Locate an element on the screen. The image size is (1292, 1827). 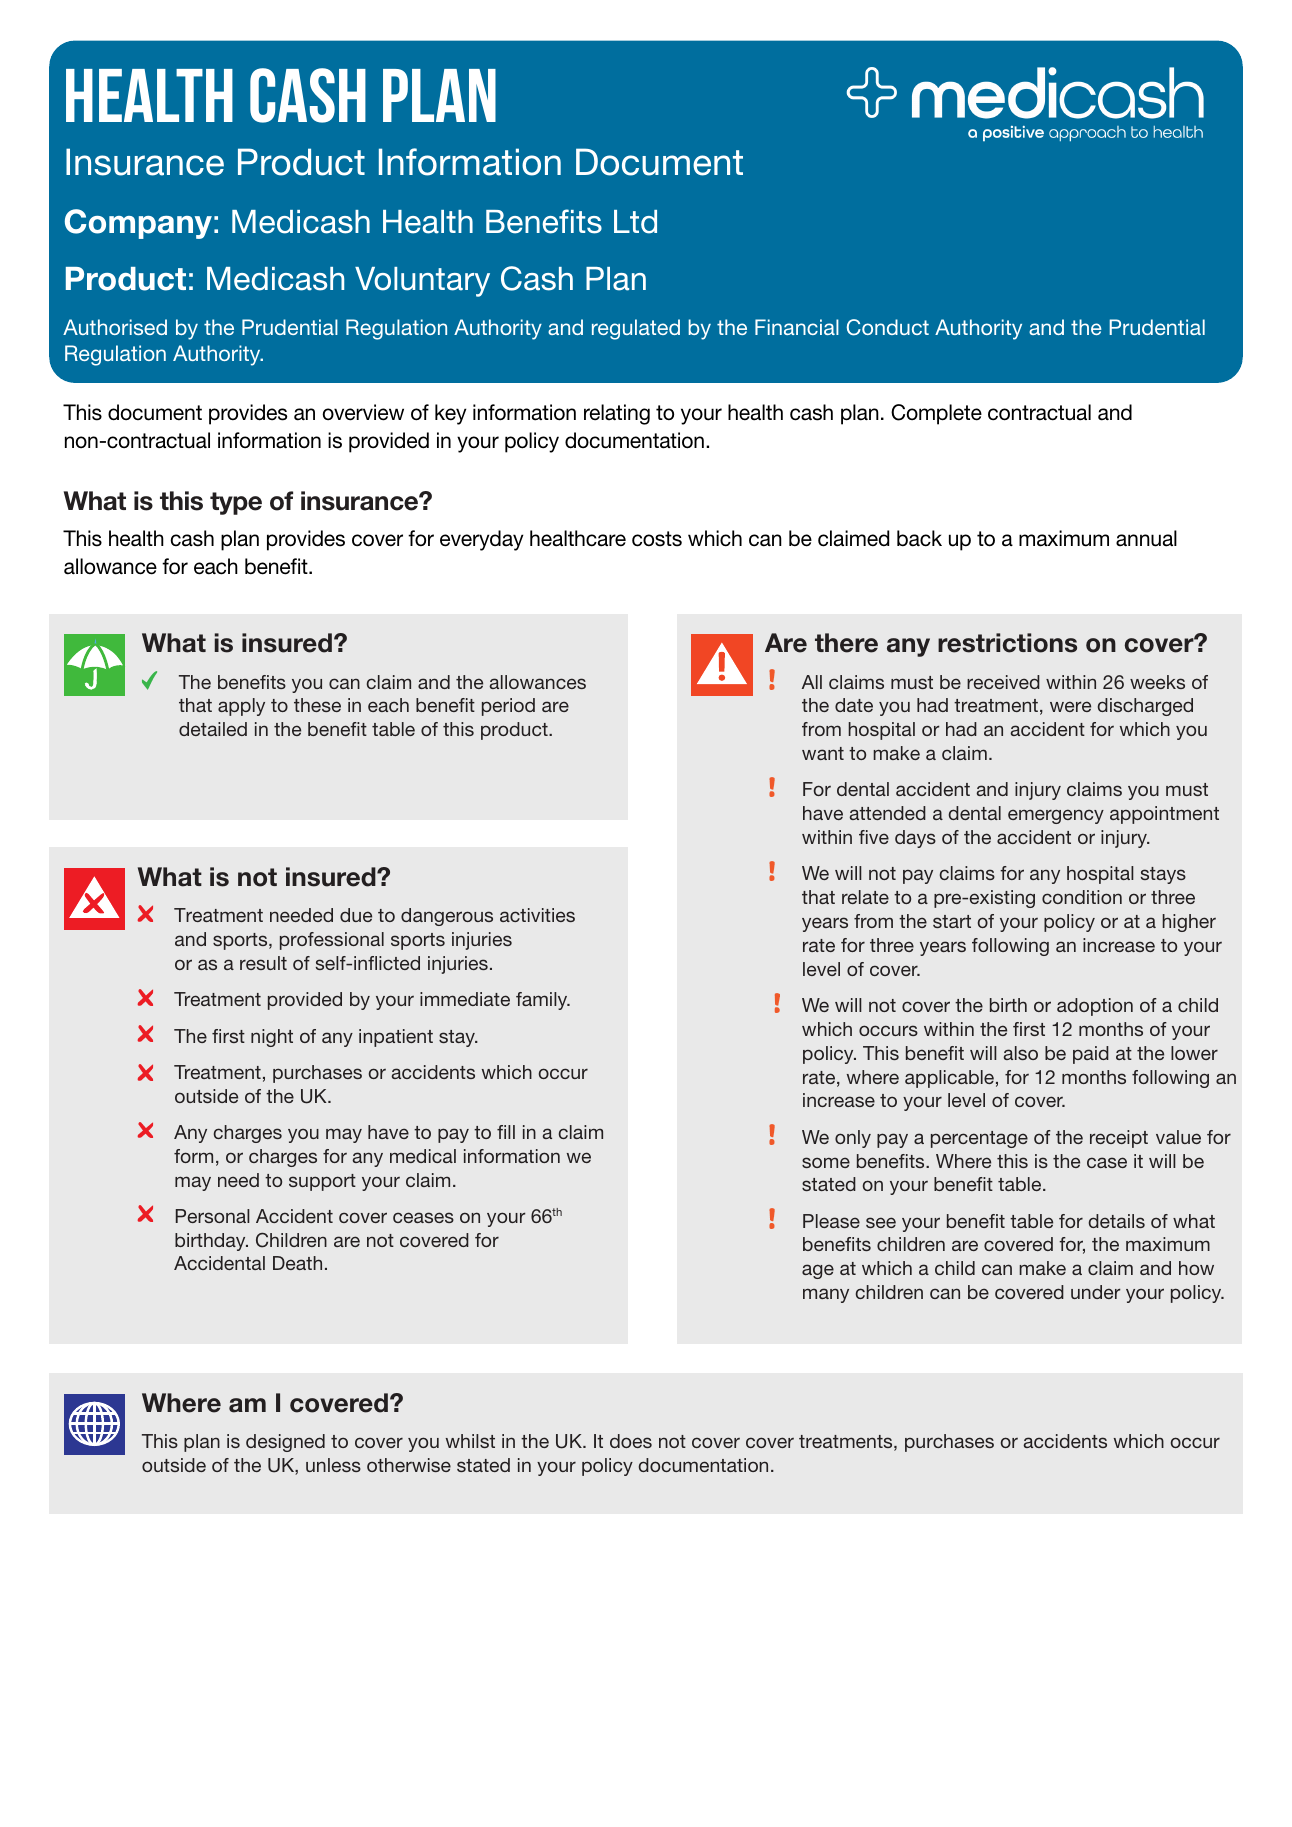
due is located at coordinates (356, 915).
